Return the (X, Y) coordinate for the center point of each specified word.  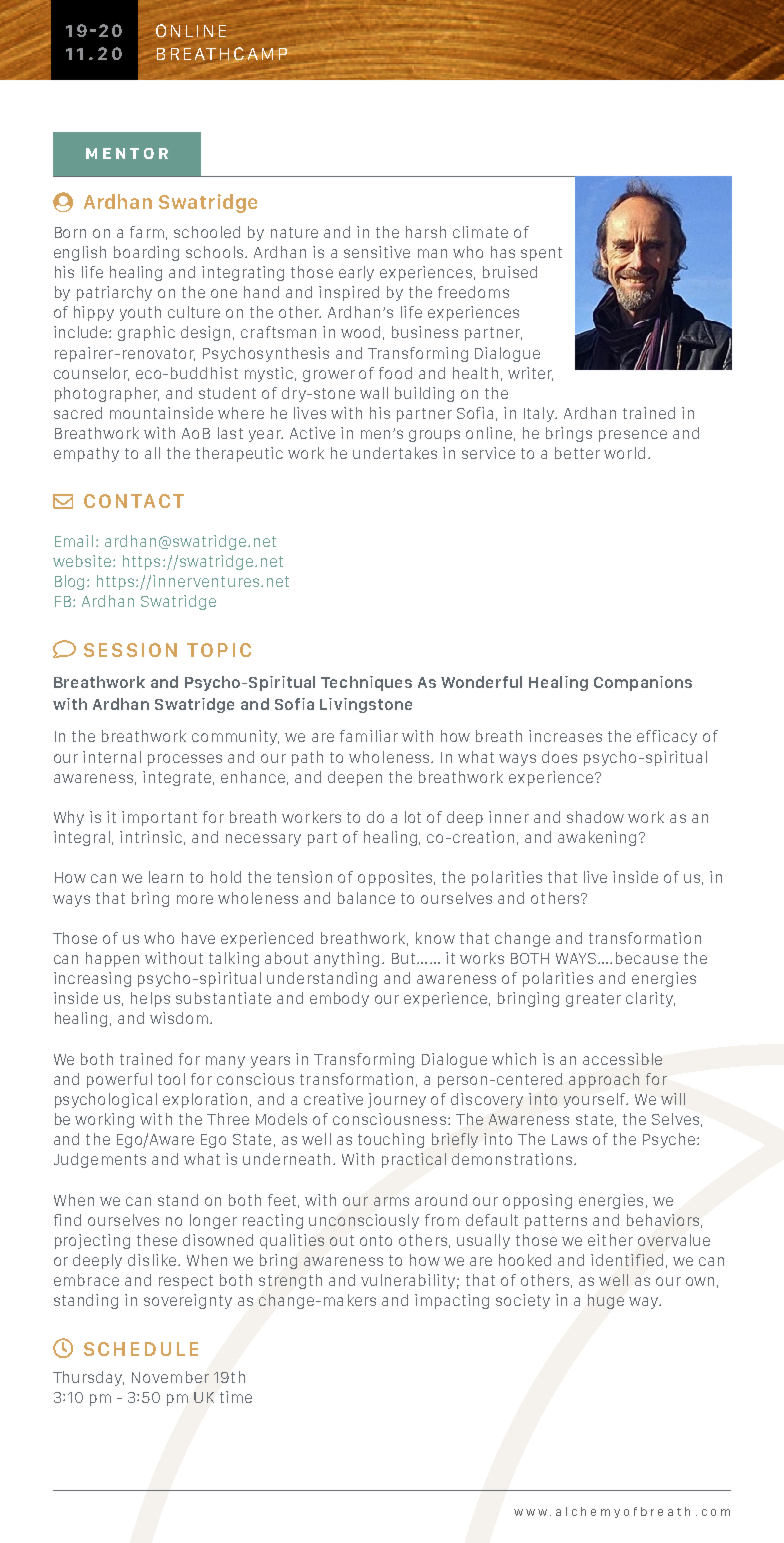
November (170, 1377)
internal (112, 757)
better (577, 453)
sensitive (377, 252)
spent (541, 254)
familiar (369, 736)
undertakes (395, 453)
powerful (119, 1080)
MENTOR (127, 153)
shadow (595, 817)
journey (397, 1100)
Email (74, 541)
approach (604, 1080)
